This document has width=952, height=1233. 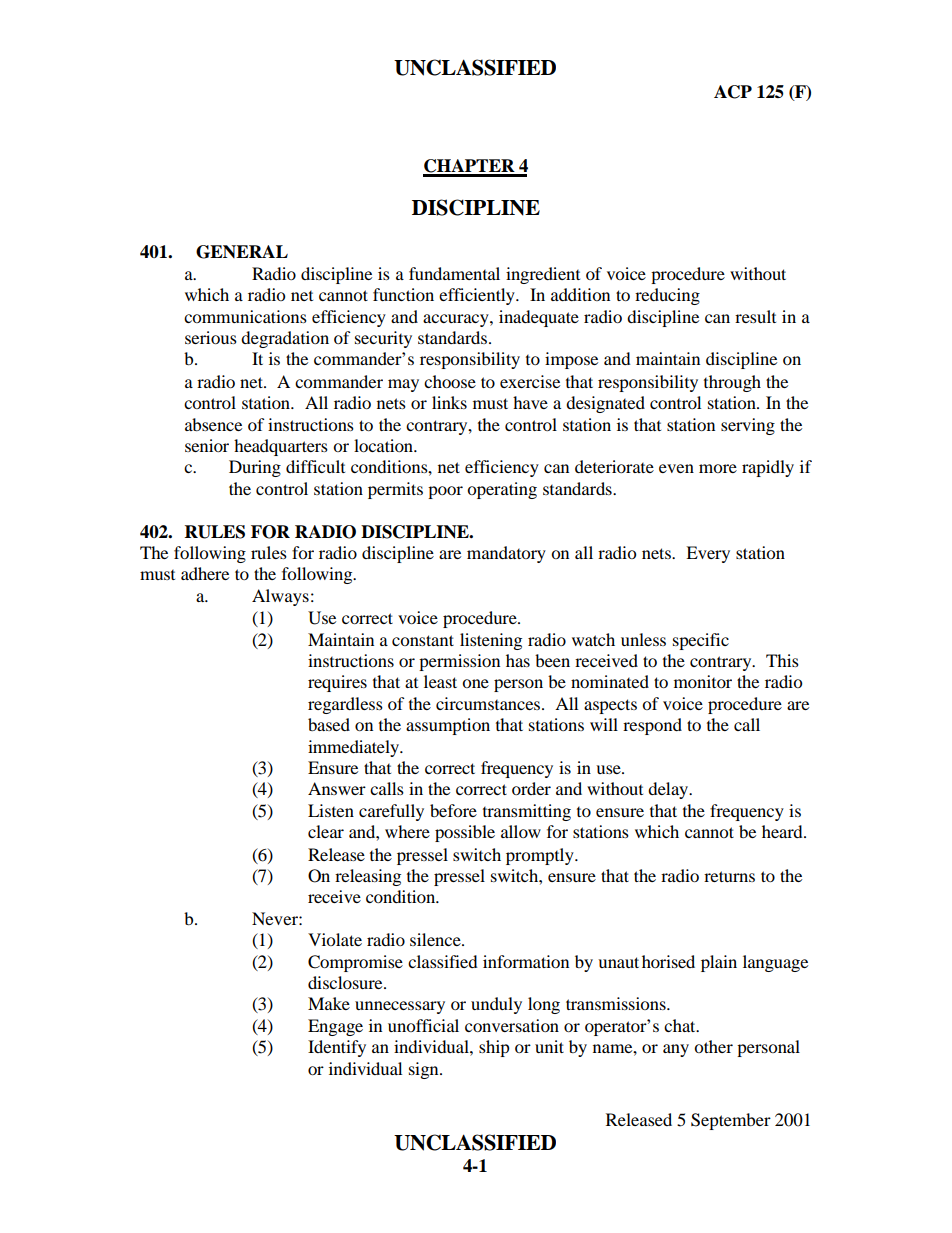 I want to click on fundamental, so click(x=454, y=273).
